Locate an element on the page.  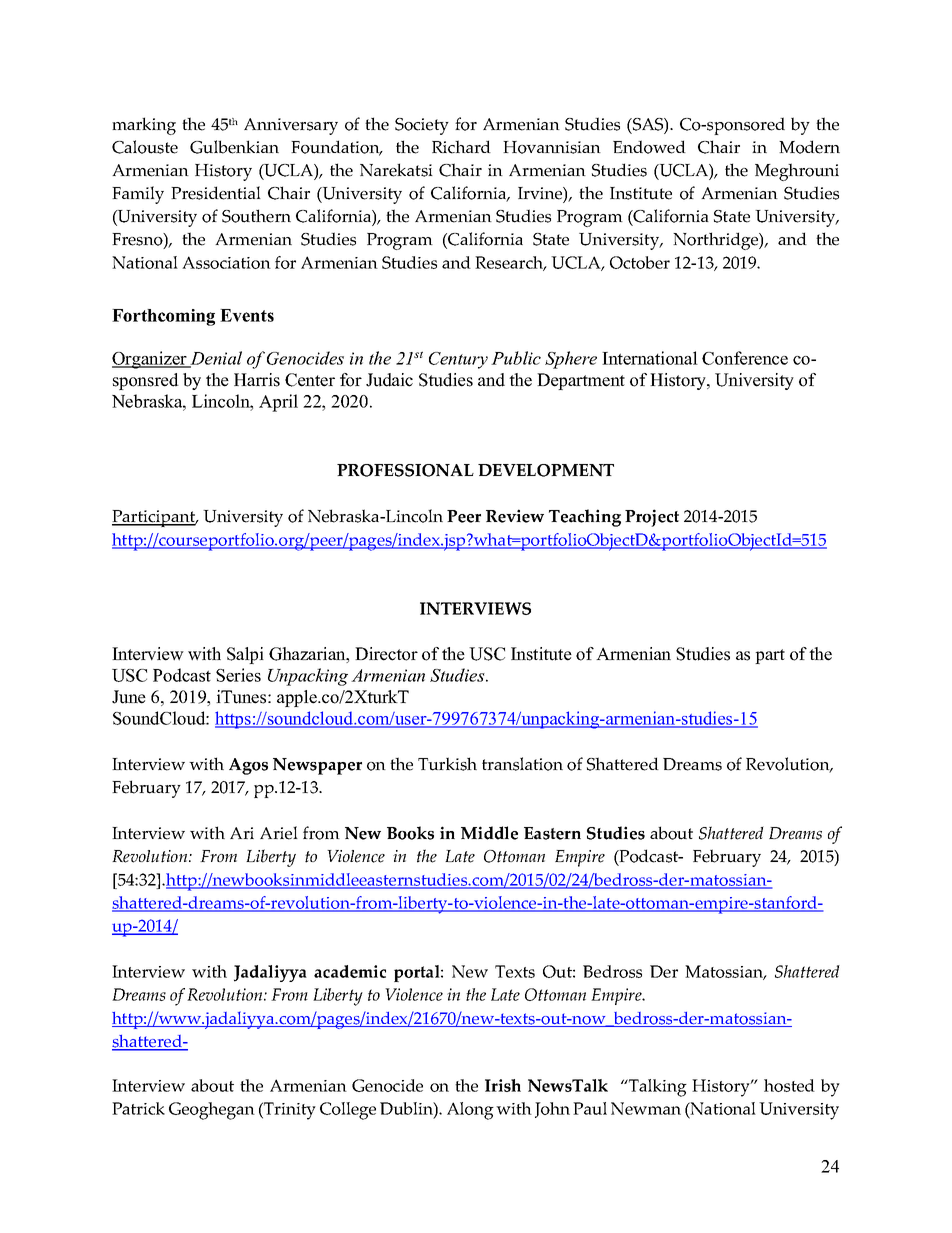
Endowed is located at coordinates (649, 147).
